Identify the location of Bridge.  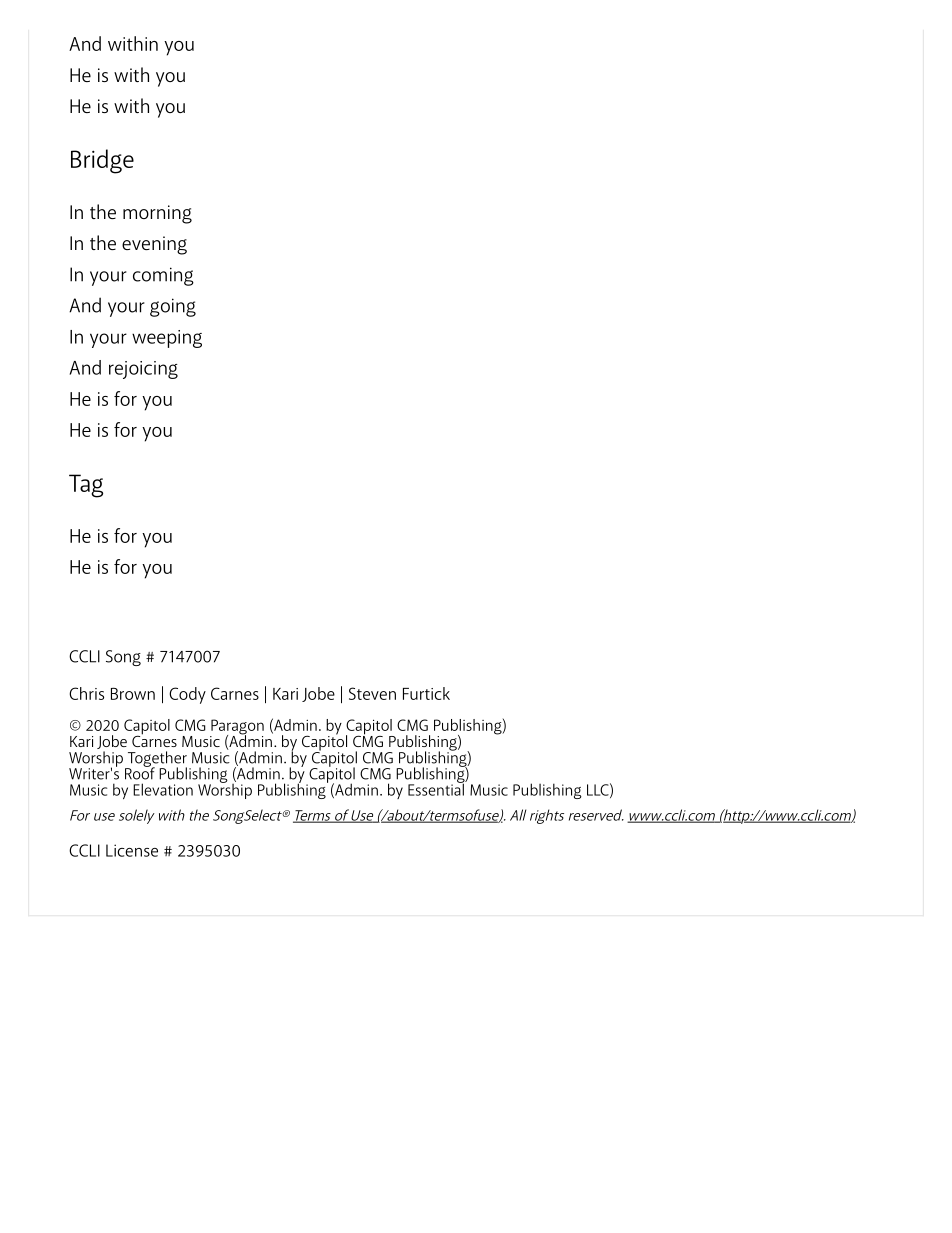
(102, 161).
